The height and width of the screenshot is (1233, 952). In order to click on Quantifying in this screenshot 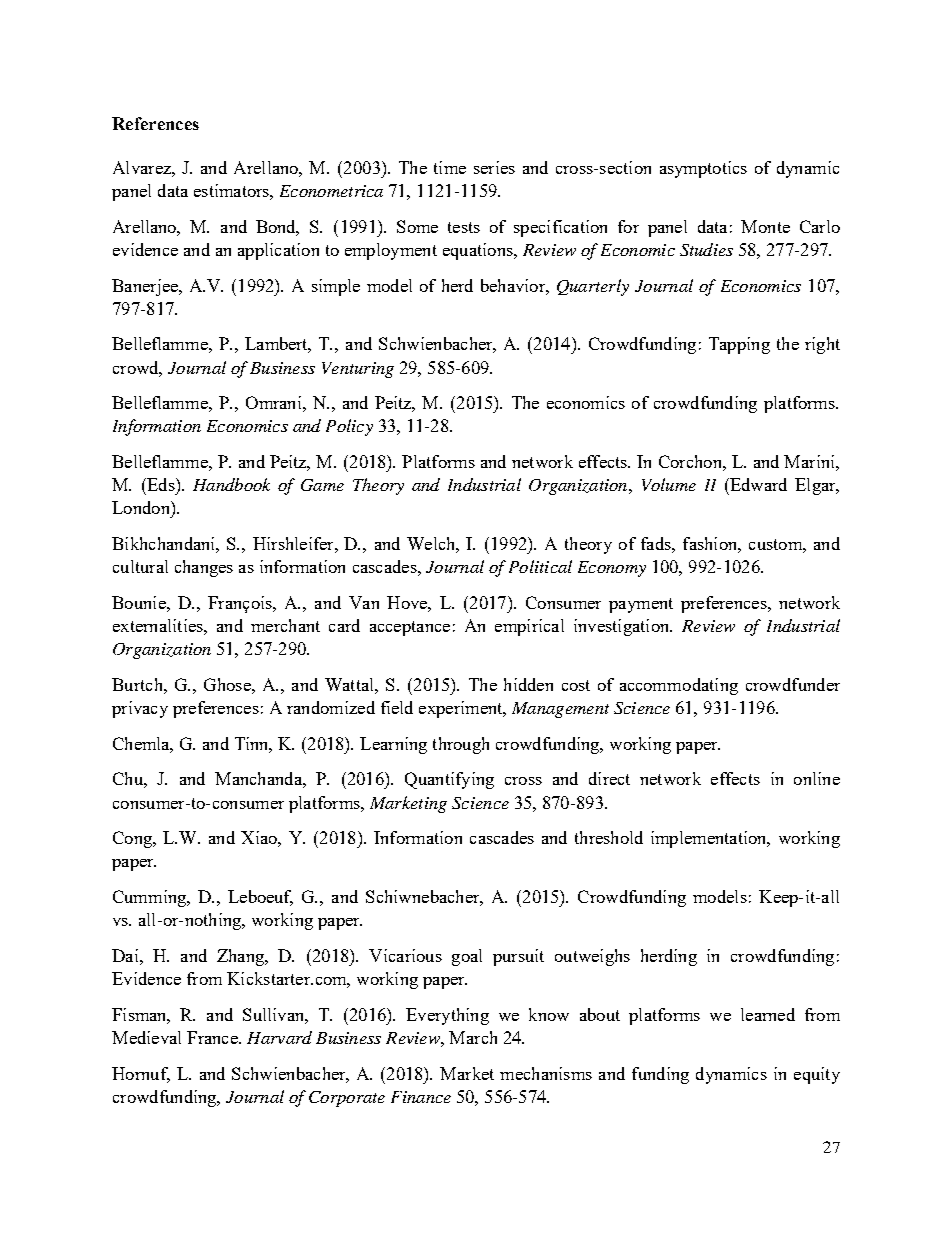, I will do `click(449, 780)`.
